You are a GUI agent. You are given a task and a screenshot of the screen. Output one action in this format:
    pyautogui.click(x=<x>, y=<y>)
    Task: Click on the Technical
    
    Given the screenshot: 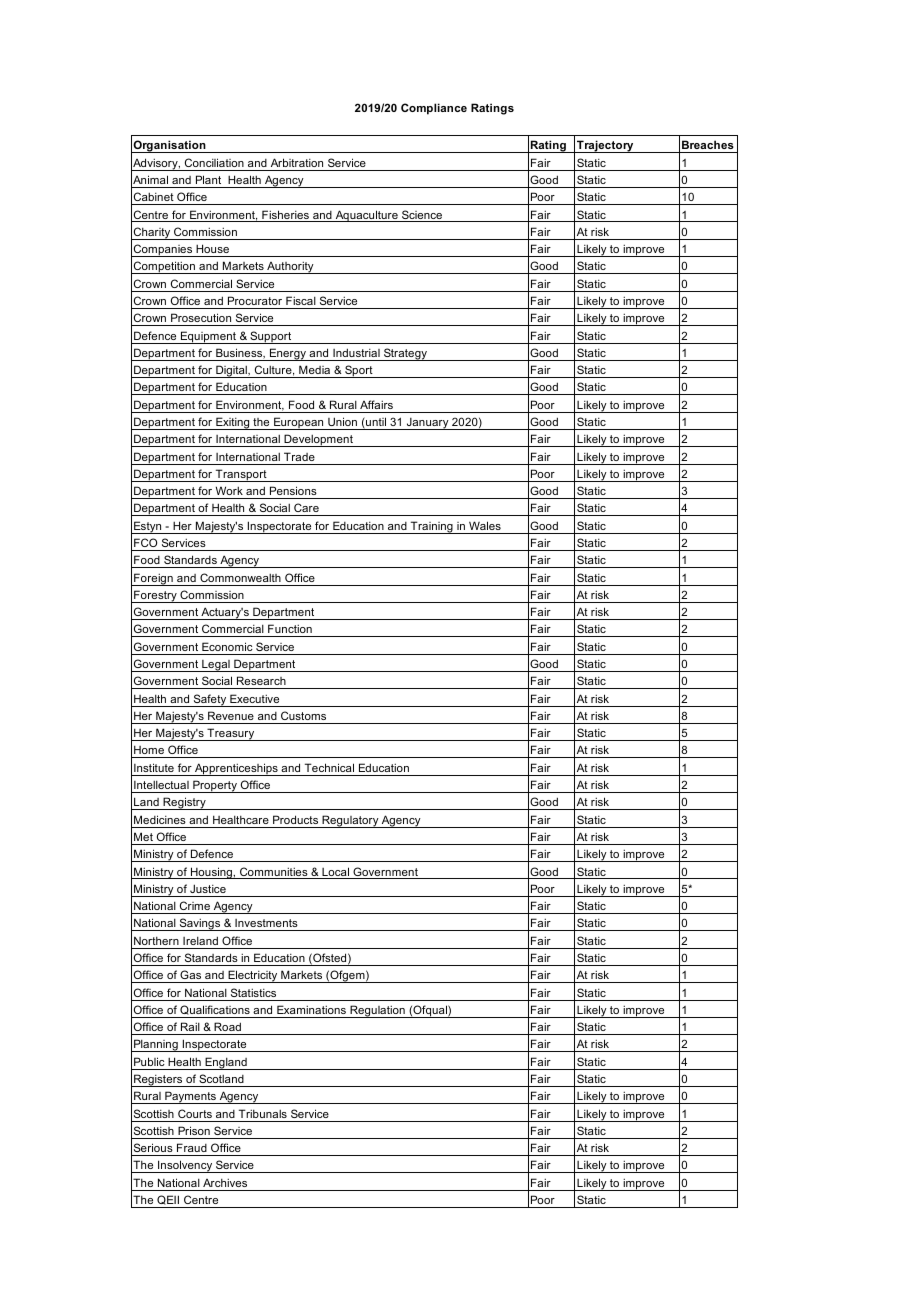 What is the action you would take?
    pyautogui.click(x=329, y=767)
